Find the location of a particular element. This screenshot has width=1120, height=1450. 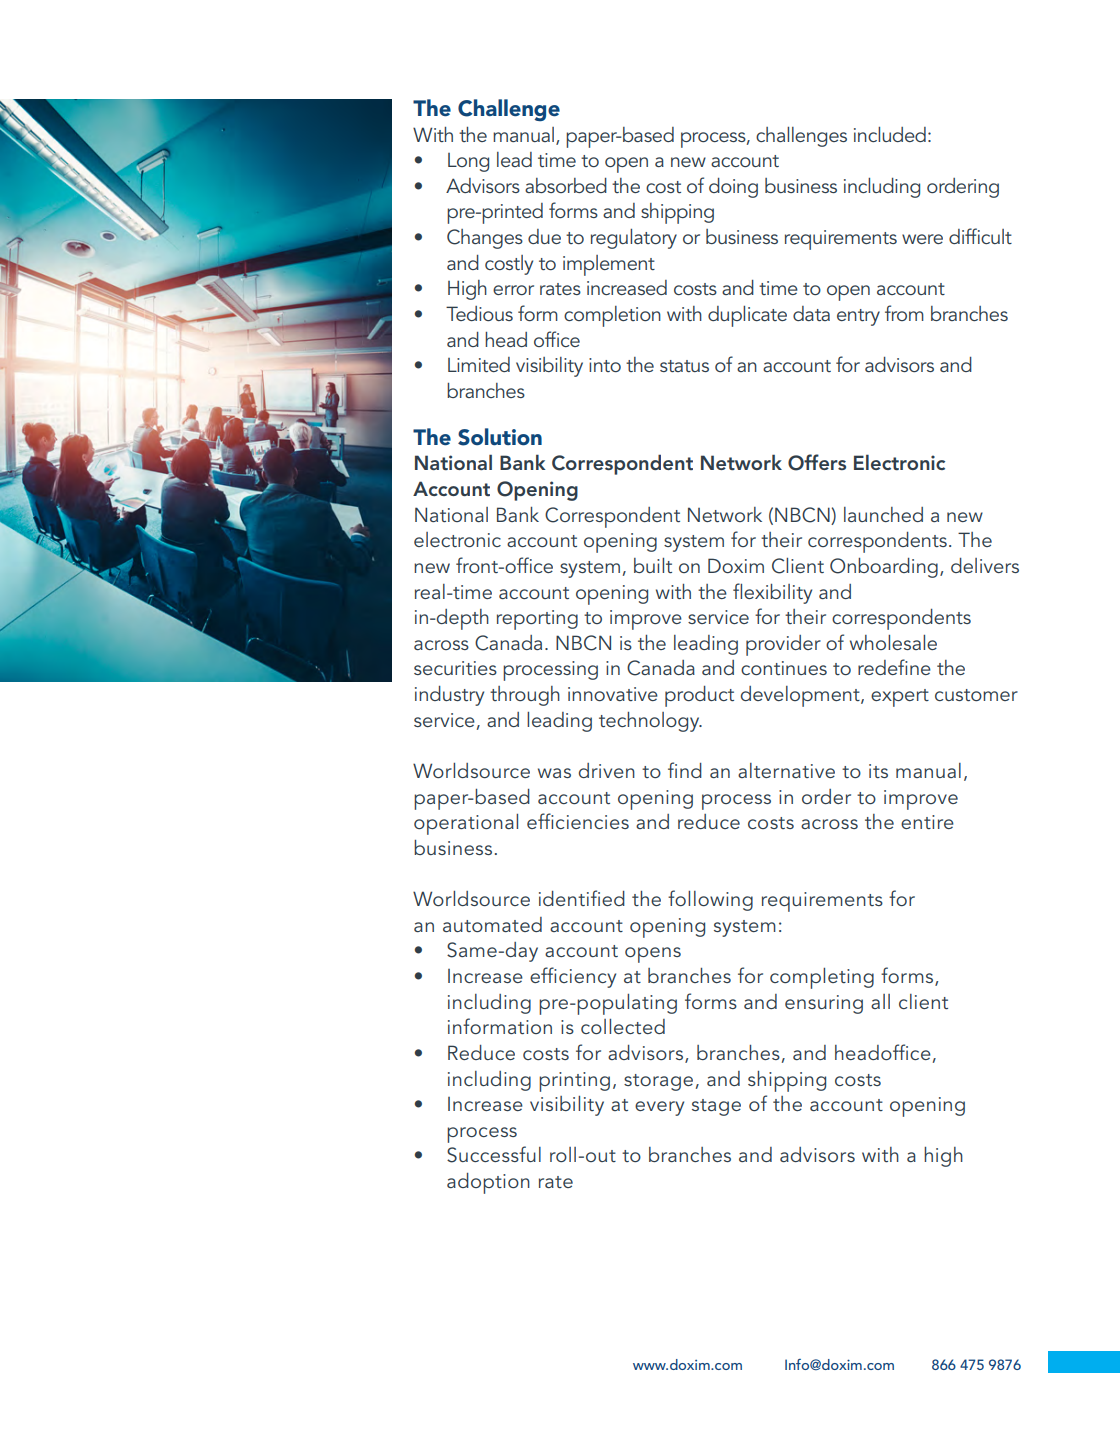

Solution is located at coordinates (500, 437).
